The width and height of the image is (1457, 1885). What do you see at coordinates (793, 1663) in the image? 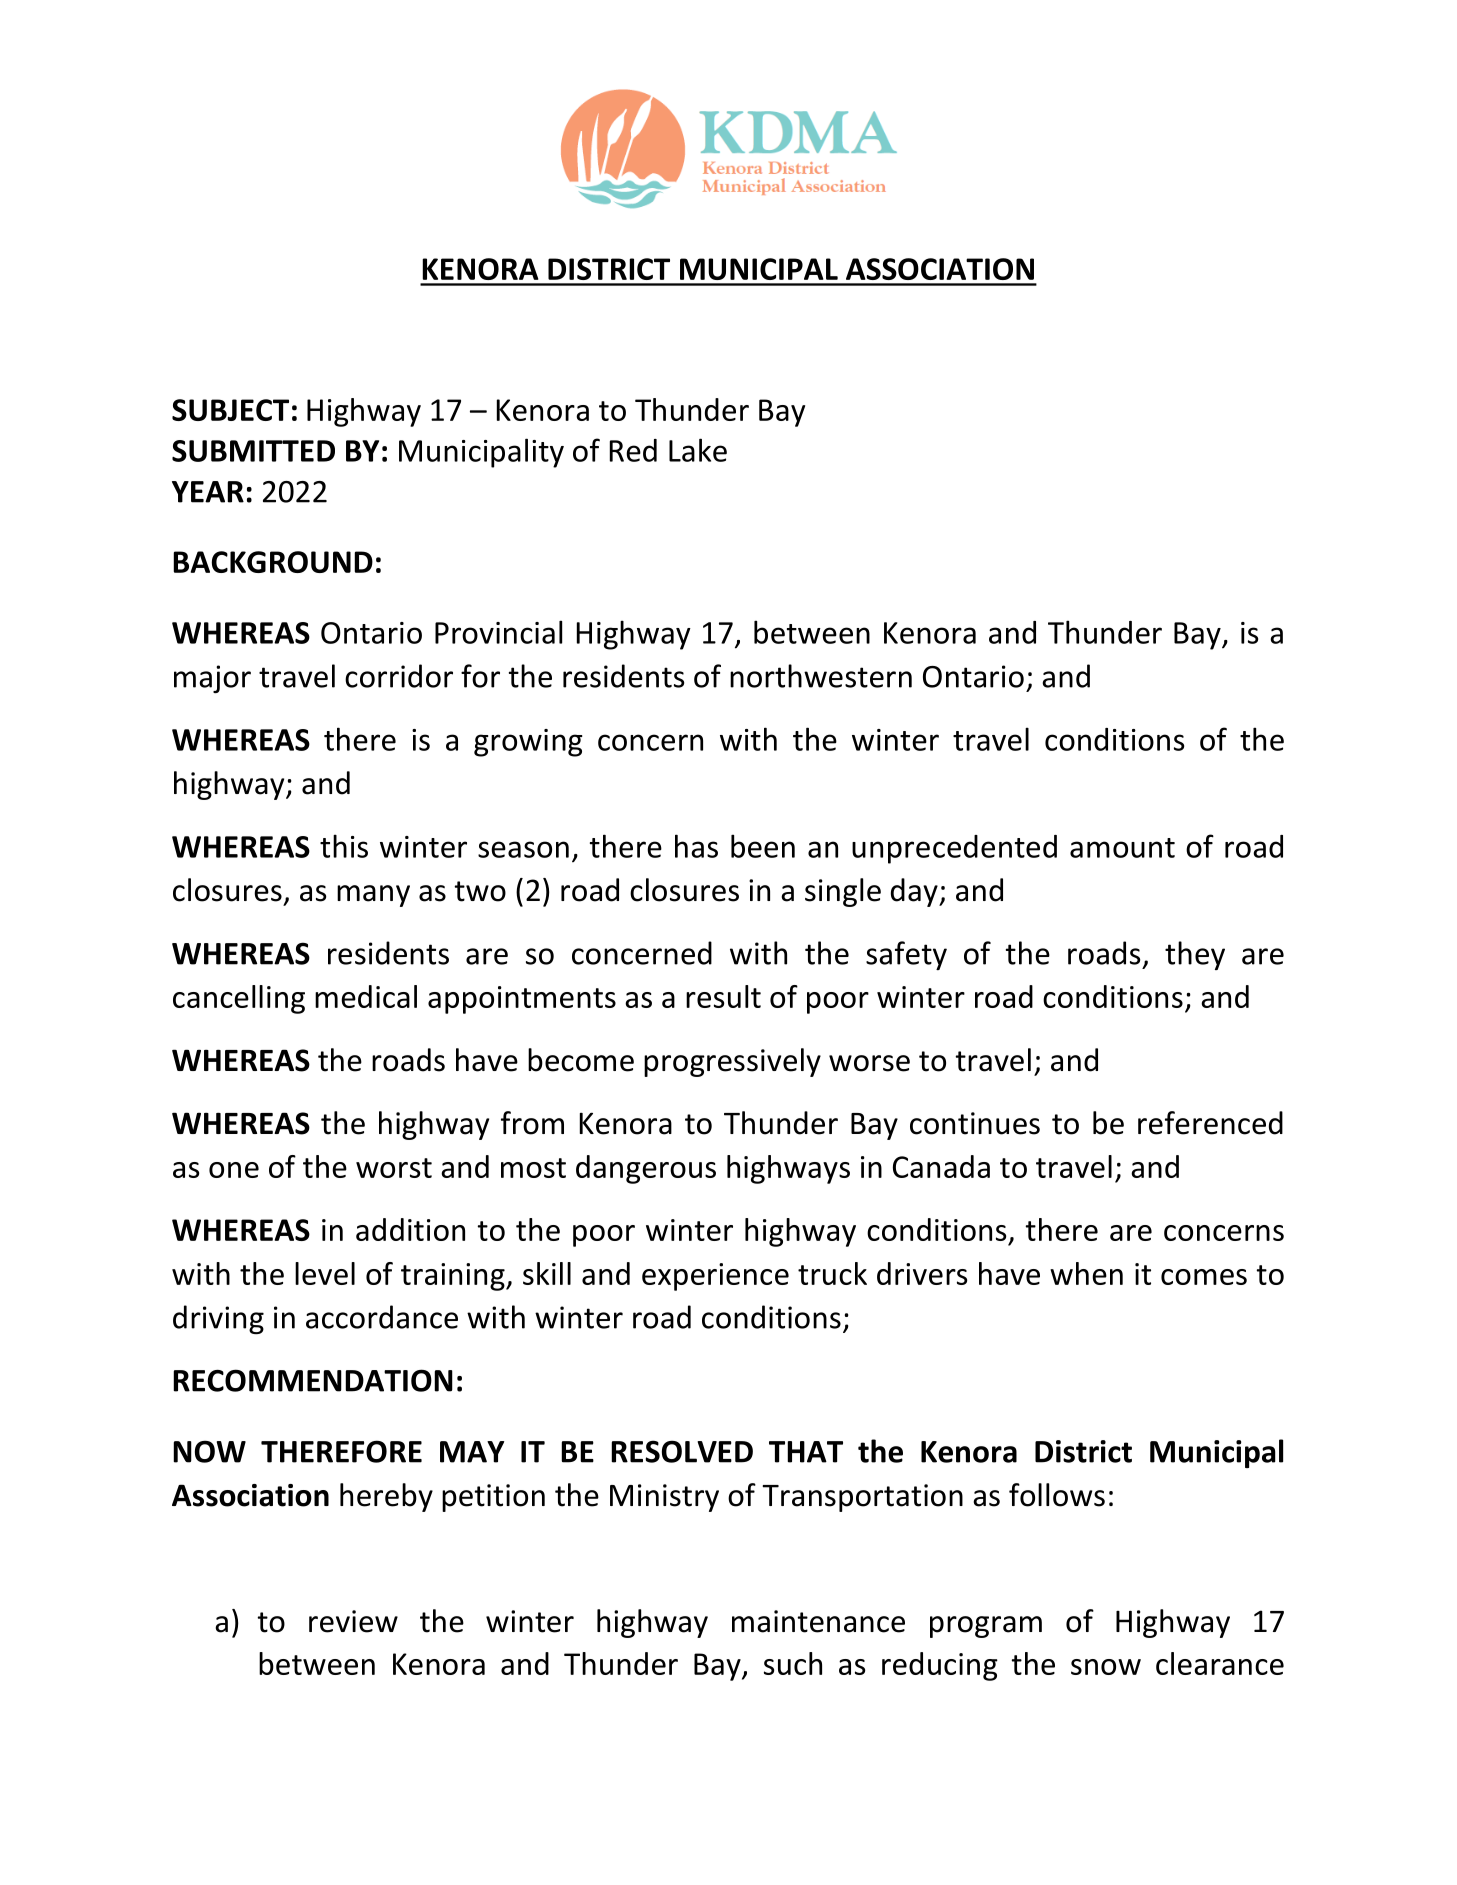
I see `such` at bounding box center [793, 1663].
